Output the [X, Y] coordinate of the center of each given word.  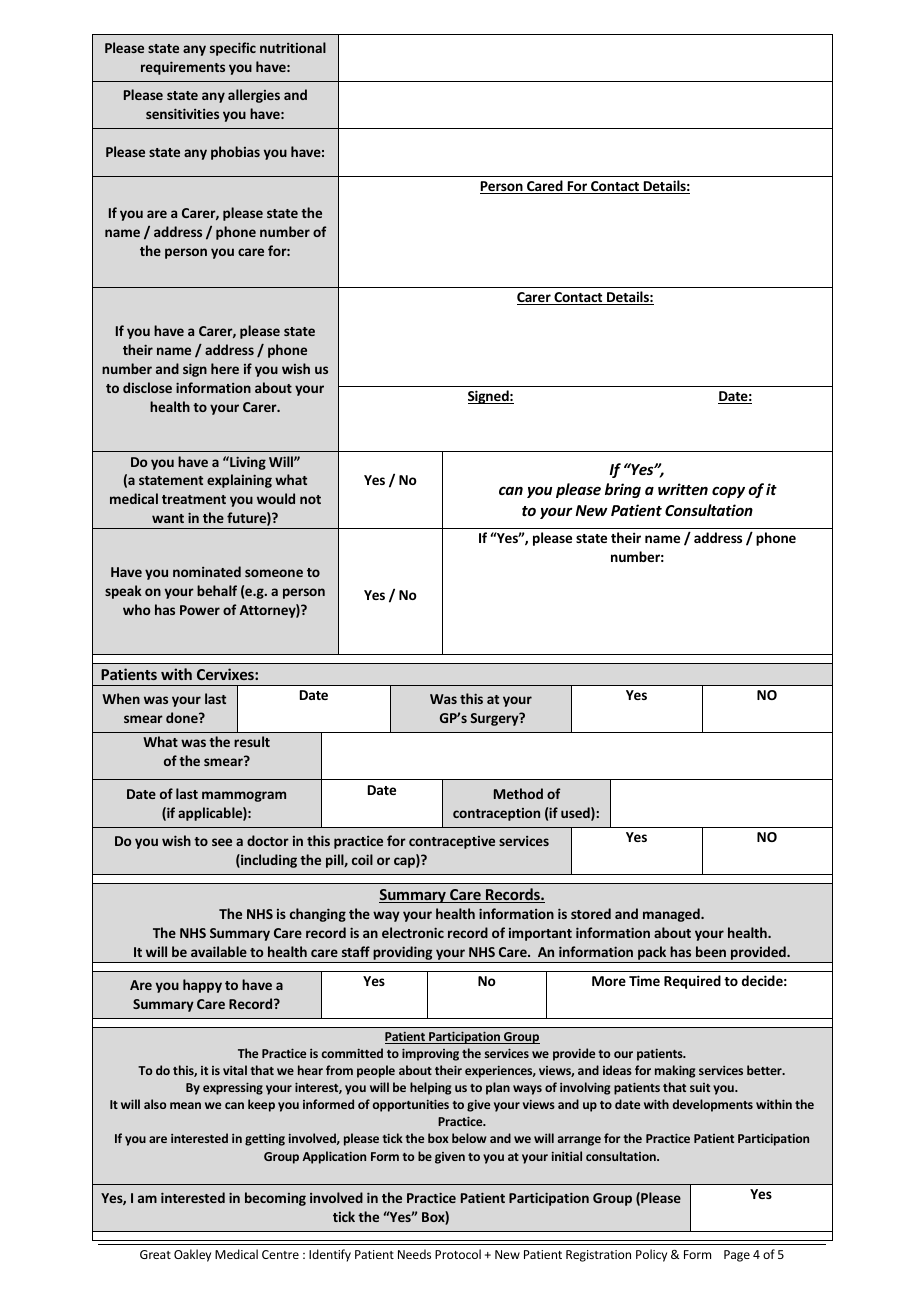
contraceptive [452, 842]
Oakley [192, 1255]
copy [728, 492]
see [222, 842]
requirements [183, 68]
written [683, 489]
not [310, 499]
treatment [194, 499]
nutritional [293, 47]
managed [672, 915]
